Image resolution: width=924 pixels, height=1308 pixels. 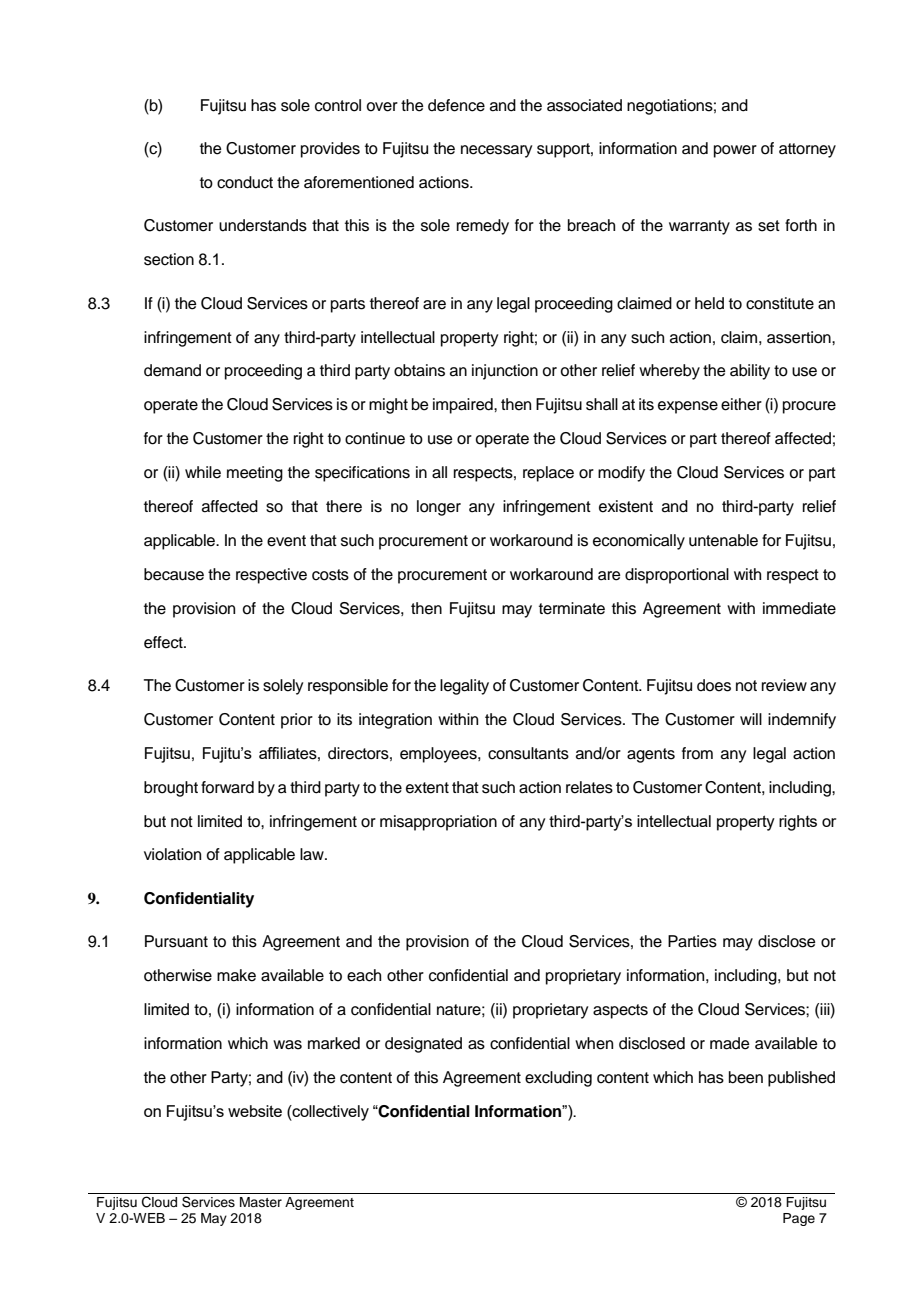 What do you see at coordinates (572, 608) in the screenshot?
I see `terminate` at bounding box center [572, 608].
